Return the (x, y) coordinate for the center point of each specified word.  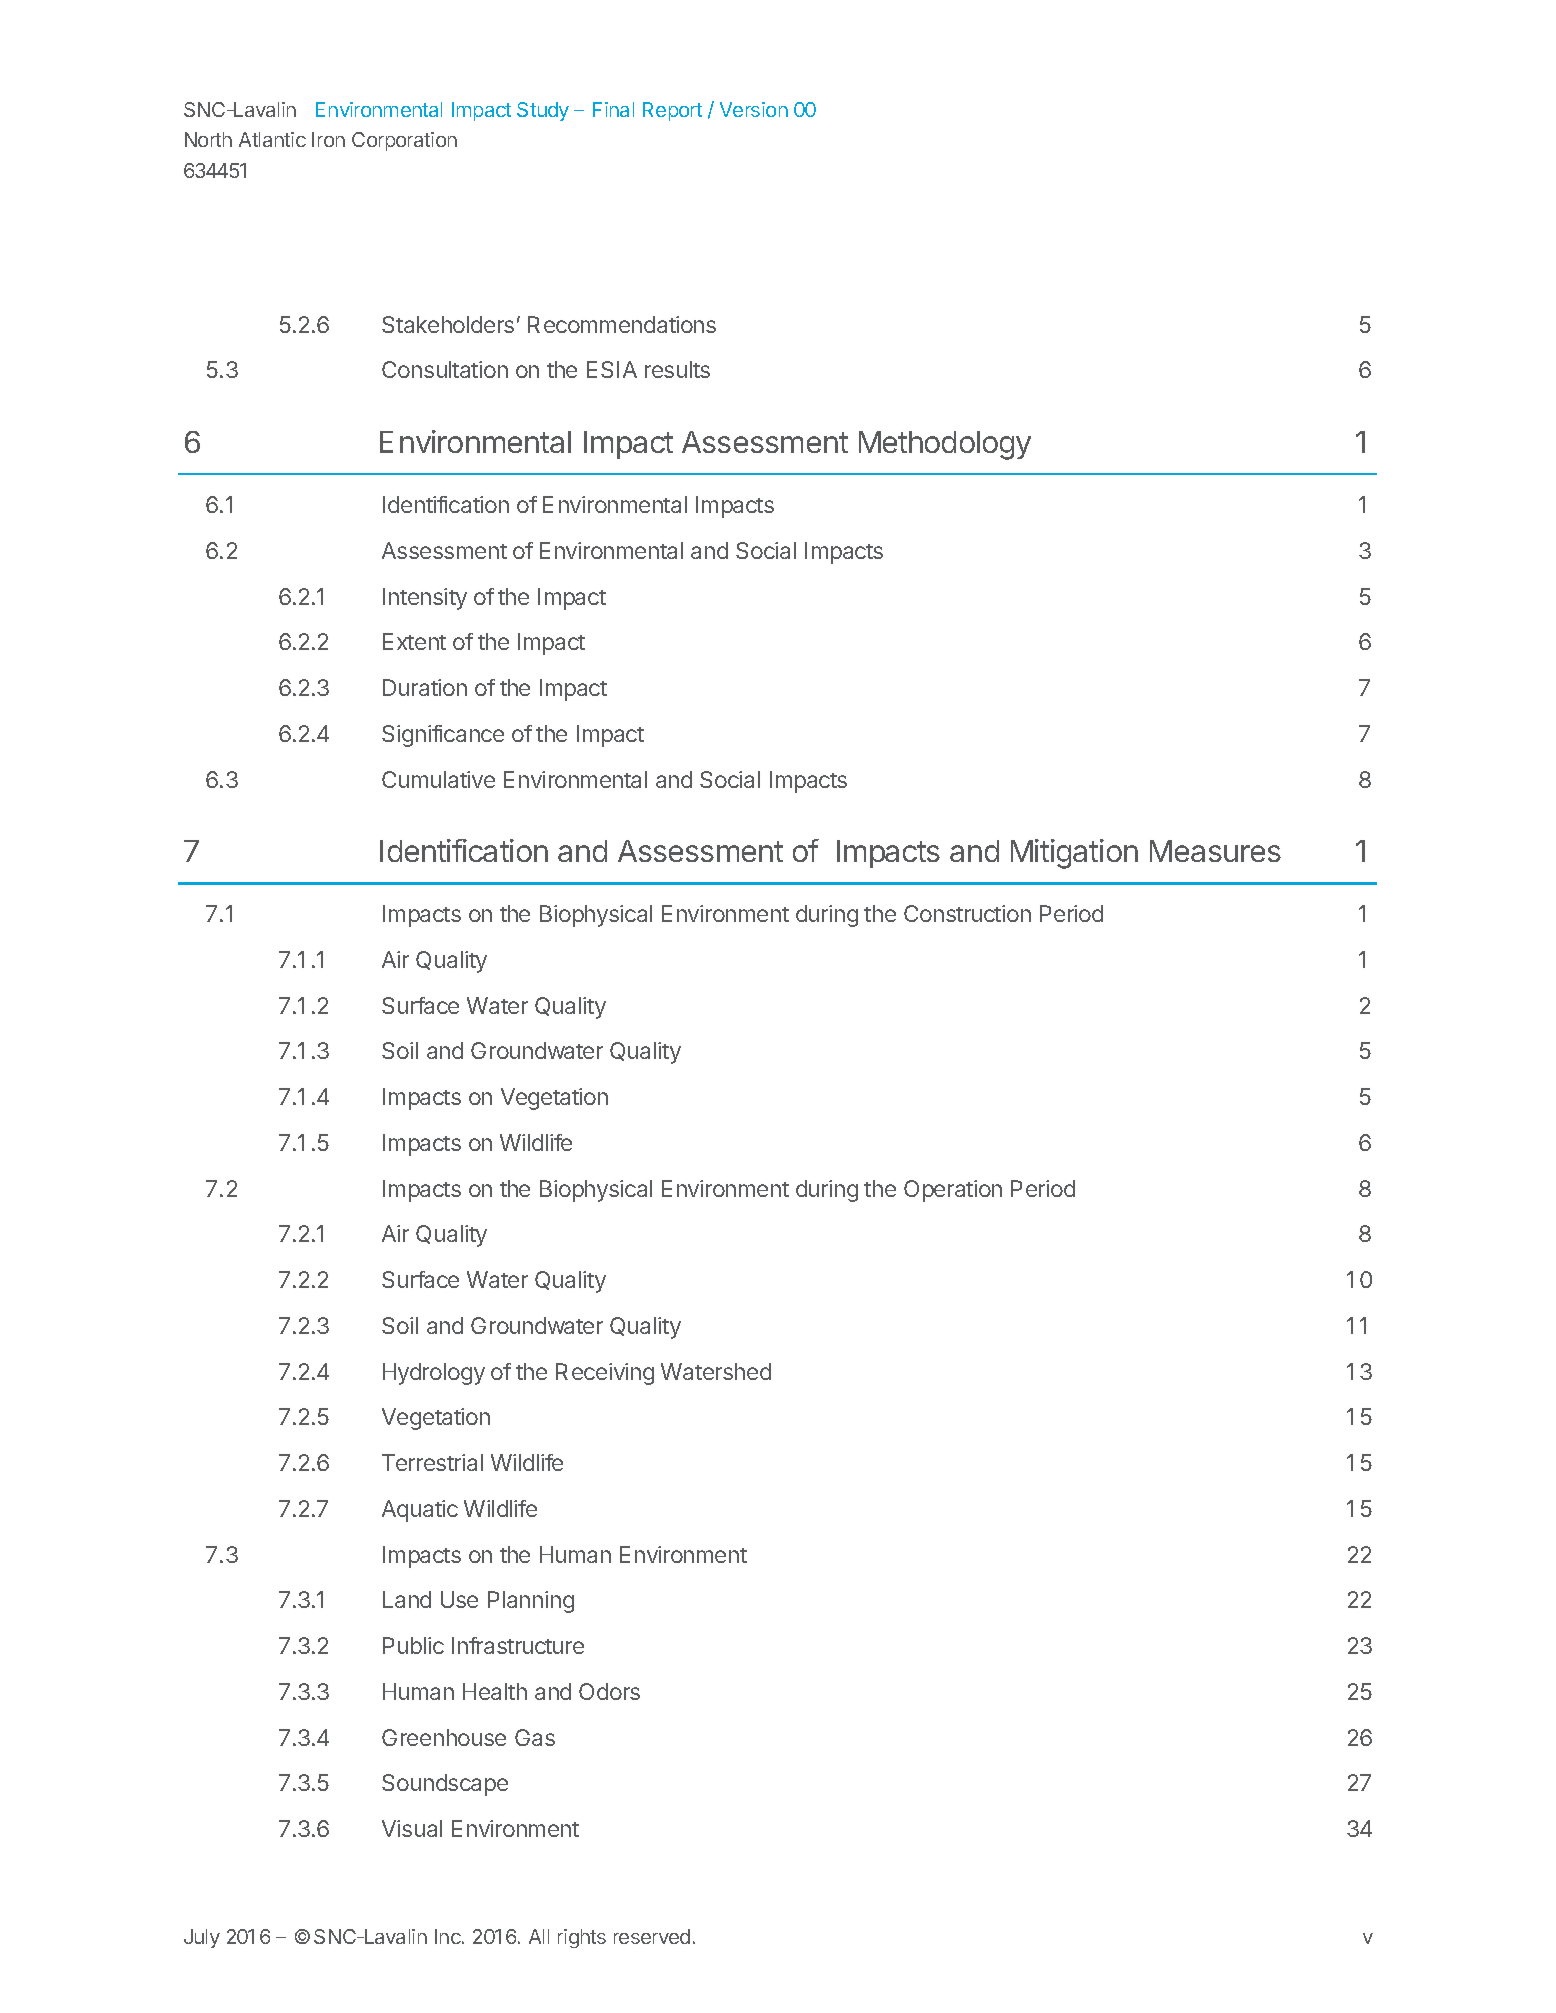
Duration (425, 687)
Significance (443, 736)
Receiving (605, 1374)
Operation (953, 1191)
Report (672, 111)
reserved (652, 1936)
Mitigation (1074, 854)
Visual (412, 1828)
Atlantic (272, 139)
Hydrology (434, 1374)
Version (754, 109)
